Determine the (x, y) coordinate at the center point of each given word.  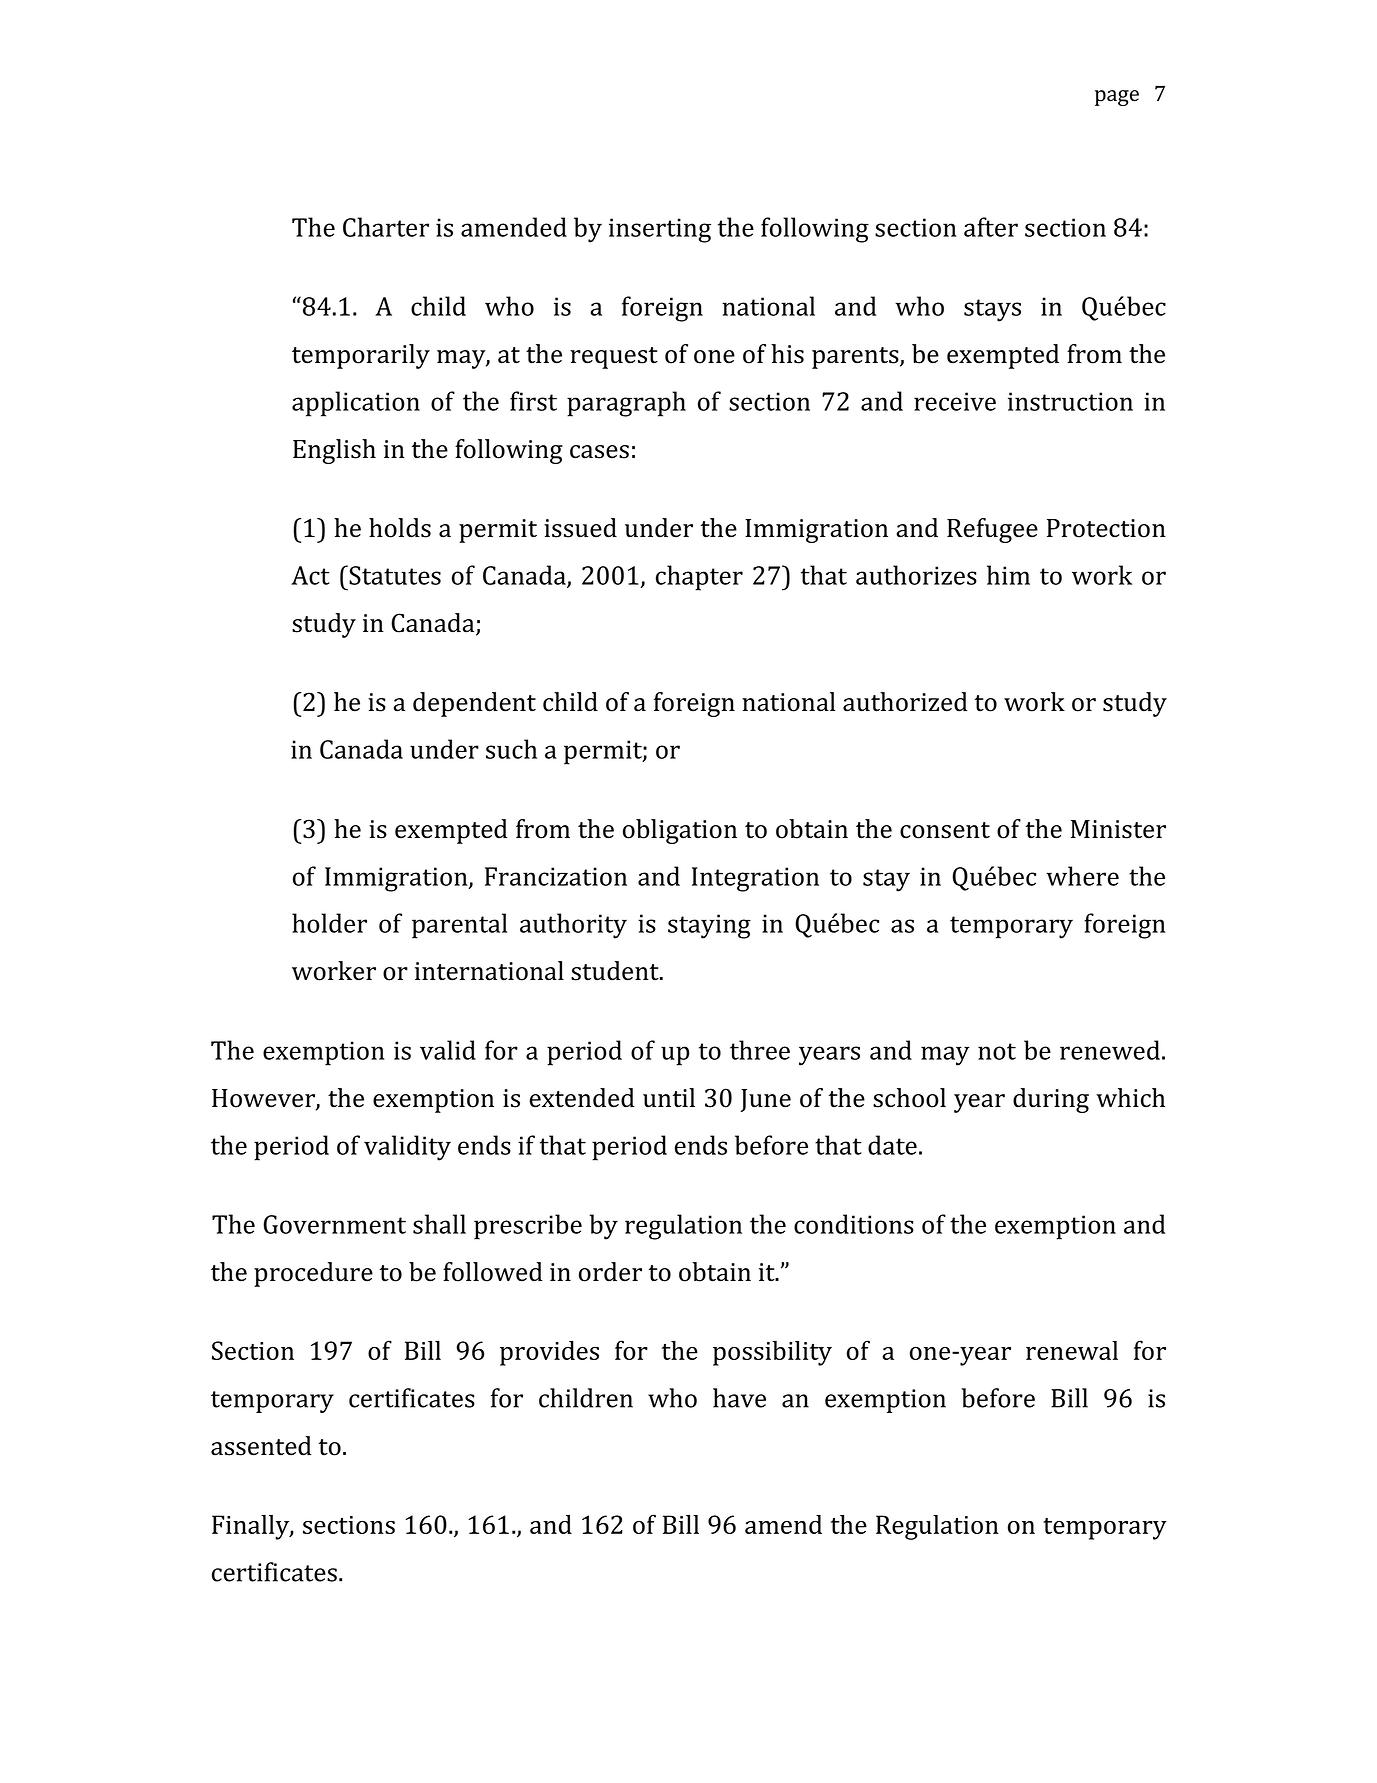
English (334, 451)
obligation (680, 831)
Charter (386, 227)
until (669, 1098)
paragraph (626, 404)
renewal (1072, 1350)
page (1117, 98)
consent (945, 830)
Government (334, 1224)
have (739, 1398)
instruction (1070, 401)
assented (261, 1446)
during (1051, 1100)
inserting (660, 230)
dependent (474, 704)
